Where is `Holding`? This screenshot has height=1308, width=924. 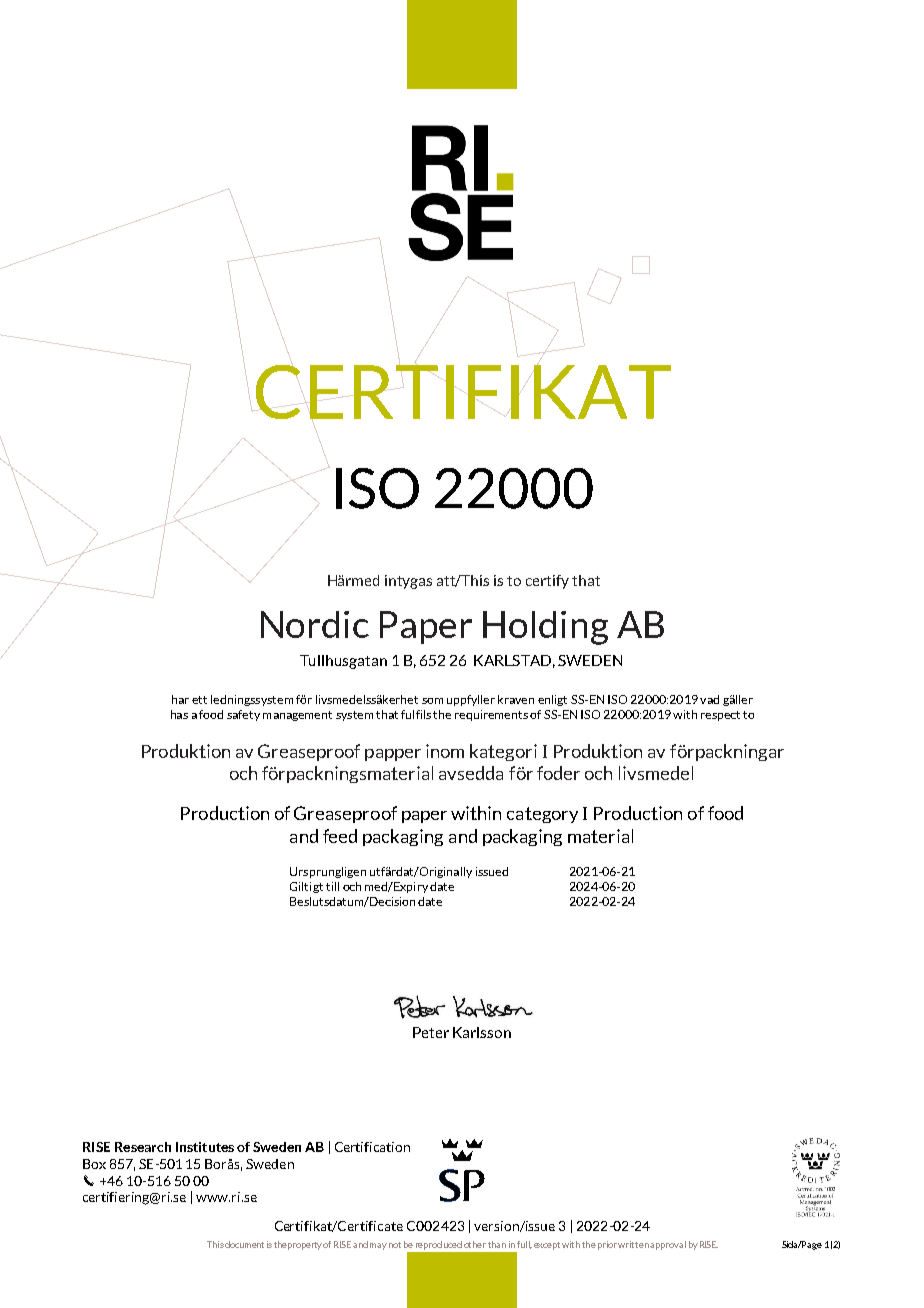
Holding is located at coordinates (545, 628).
